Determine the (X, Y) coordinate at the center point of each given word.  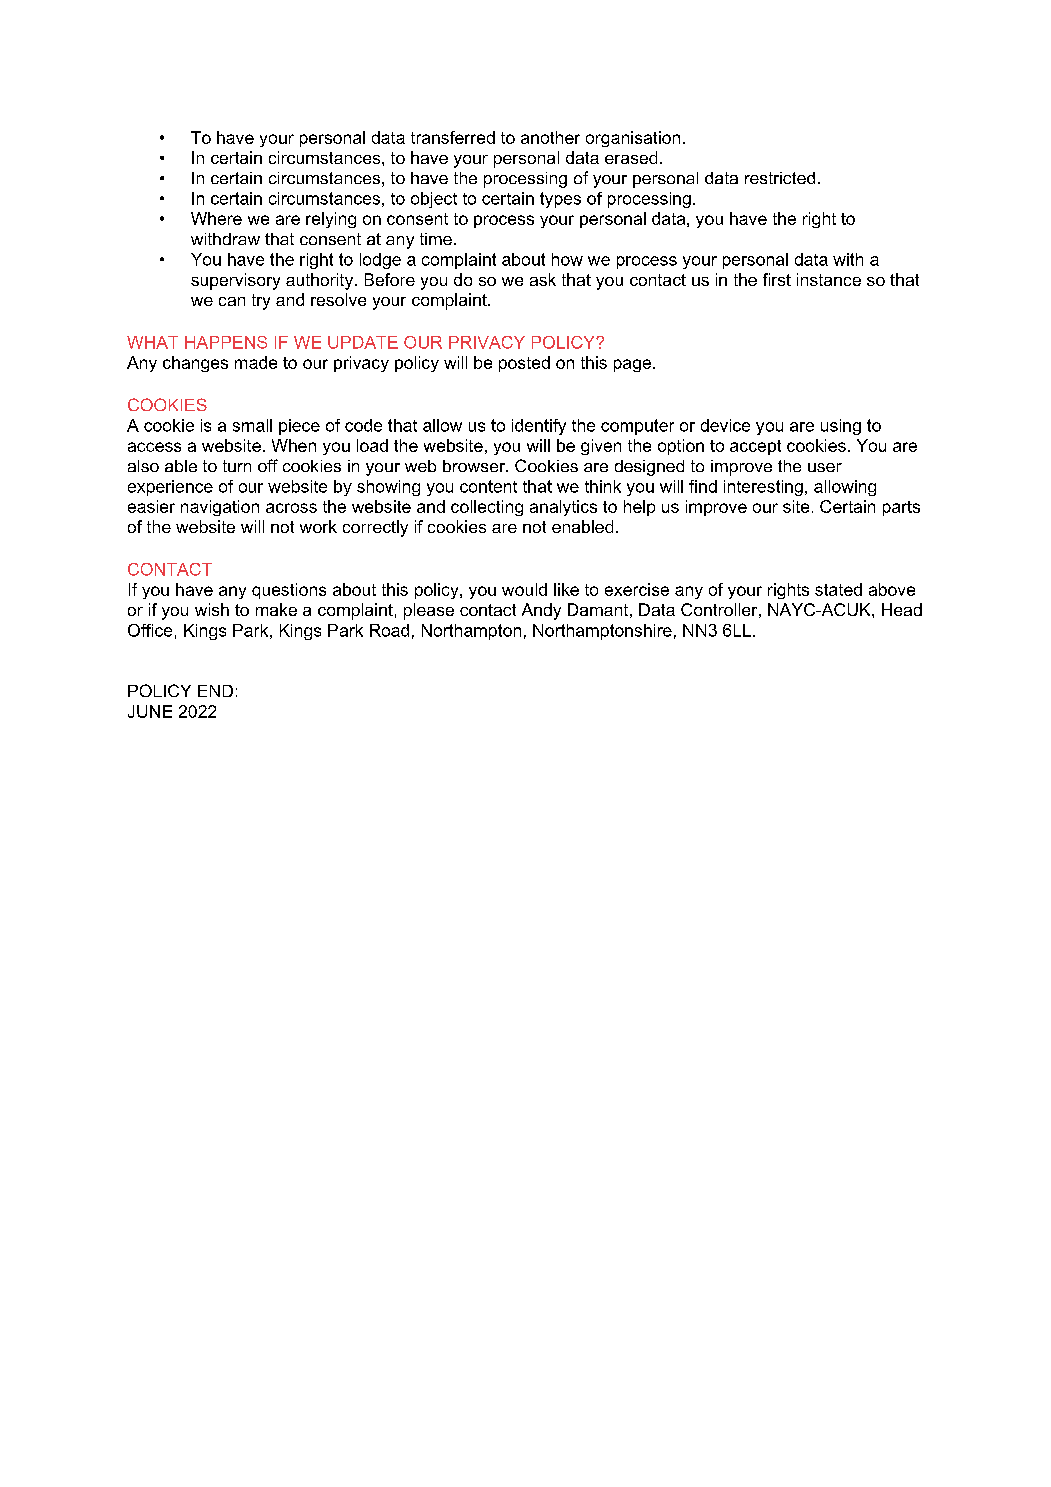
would (524, 589)
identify (539, 427)
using (841, 427)
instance (829, 279)
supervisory (235, 281)
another (550, 137)
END (215, 691)
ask (543, 279)
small (252, 425)
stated (838, 589)
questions (289, 591)
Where (216, 218)
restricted (780, 178)
